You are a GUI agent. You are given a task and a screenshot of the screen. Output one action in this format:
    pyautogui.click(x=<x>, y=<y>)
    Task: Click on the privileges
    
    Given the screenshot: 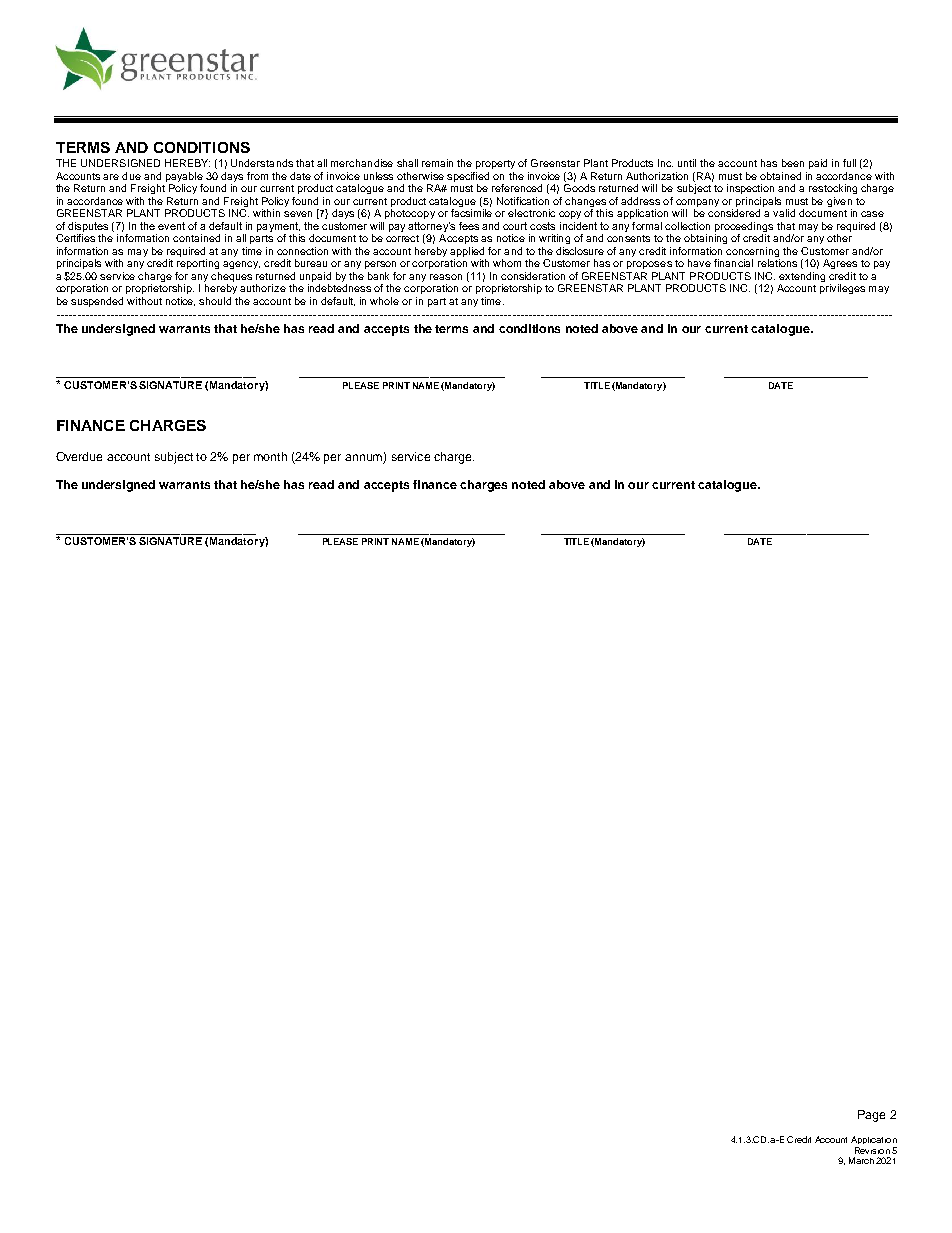 What is the action you would take?
    pyautogui.click(x=842, y=289)
